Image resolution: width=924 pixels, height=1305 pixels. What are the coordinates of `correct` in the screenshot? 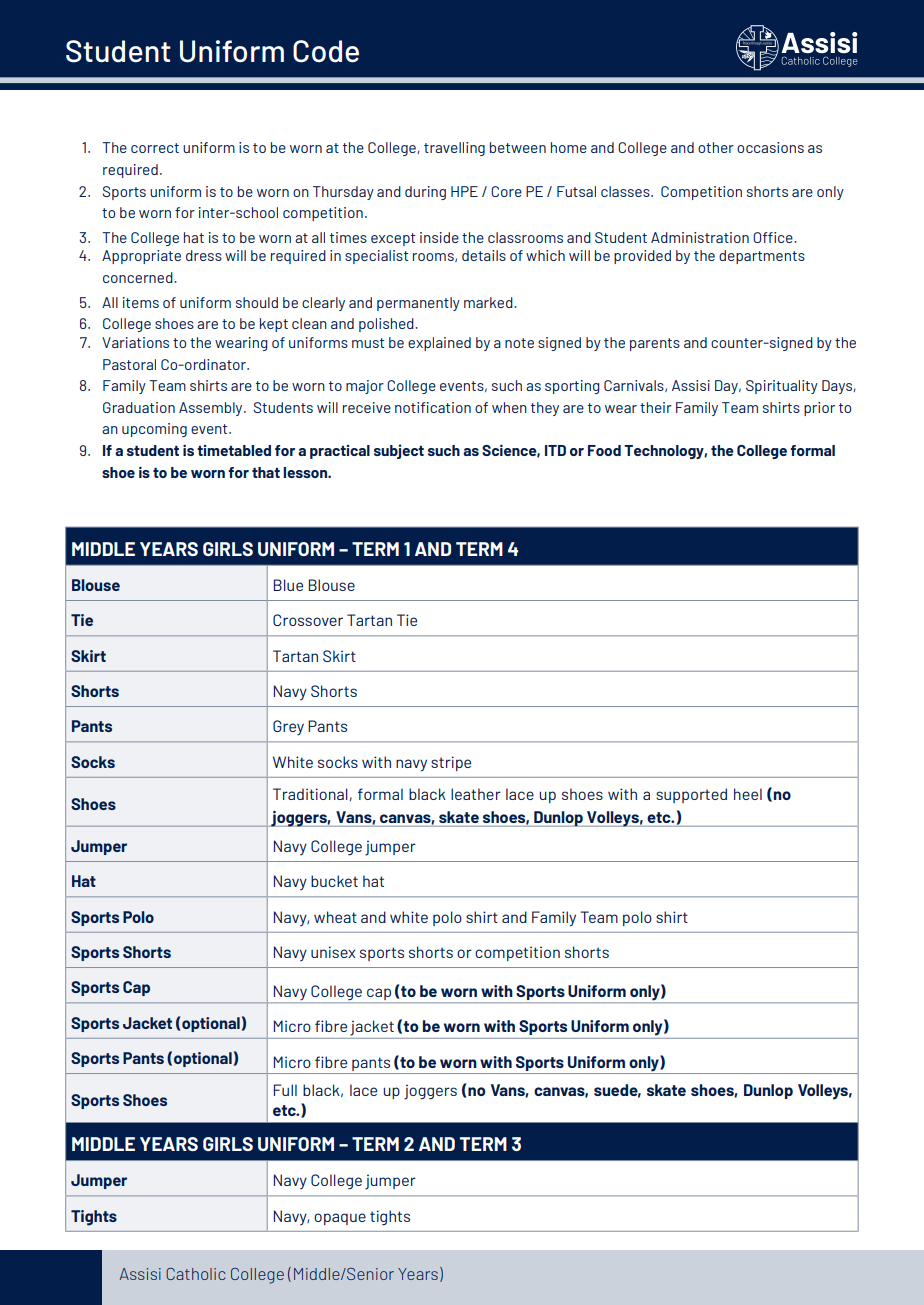 It's located at (155, 148).
